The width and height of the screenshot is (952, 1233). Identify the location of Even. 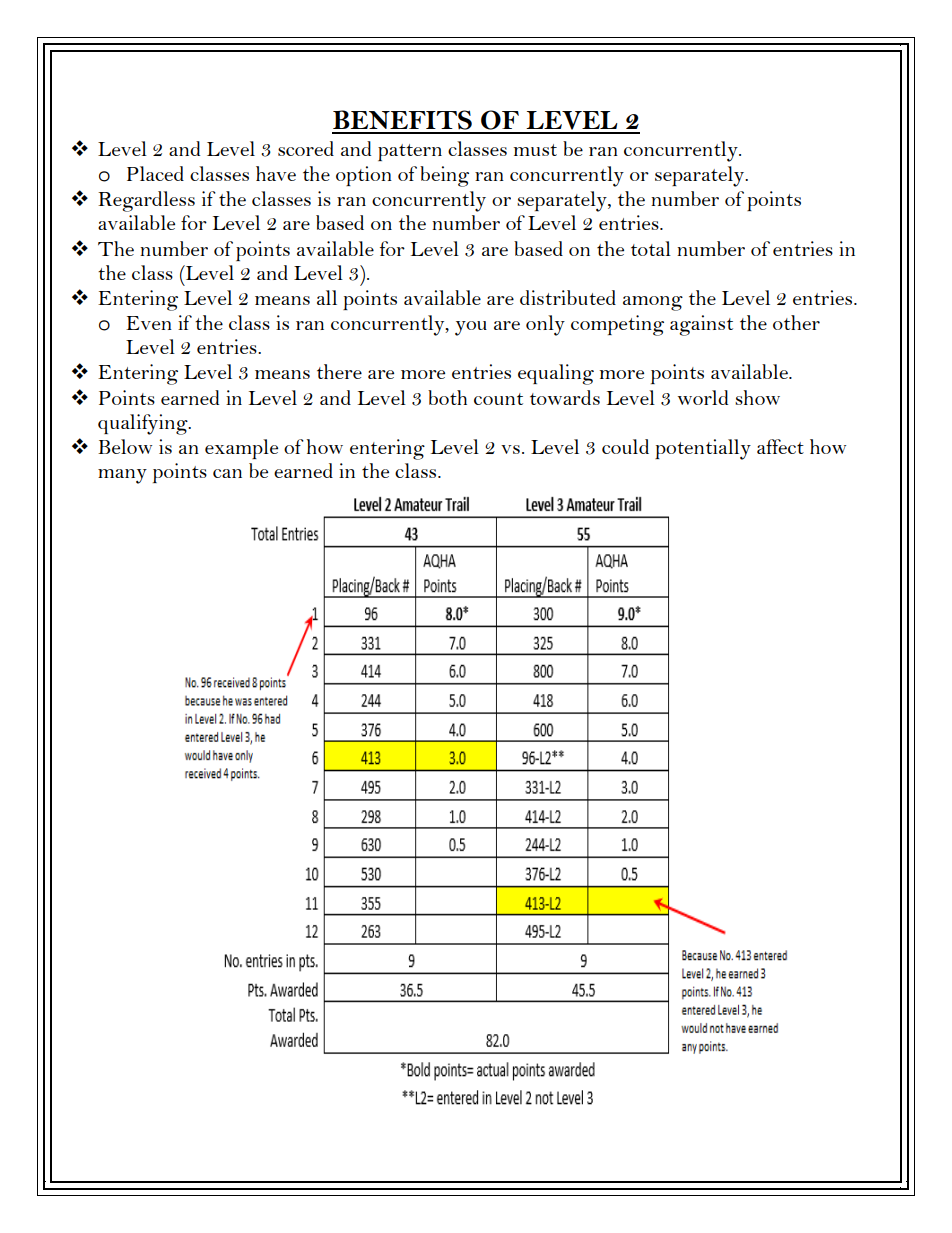
(149, 323).
